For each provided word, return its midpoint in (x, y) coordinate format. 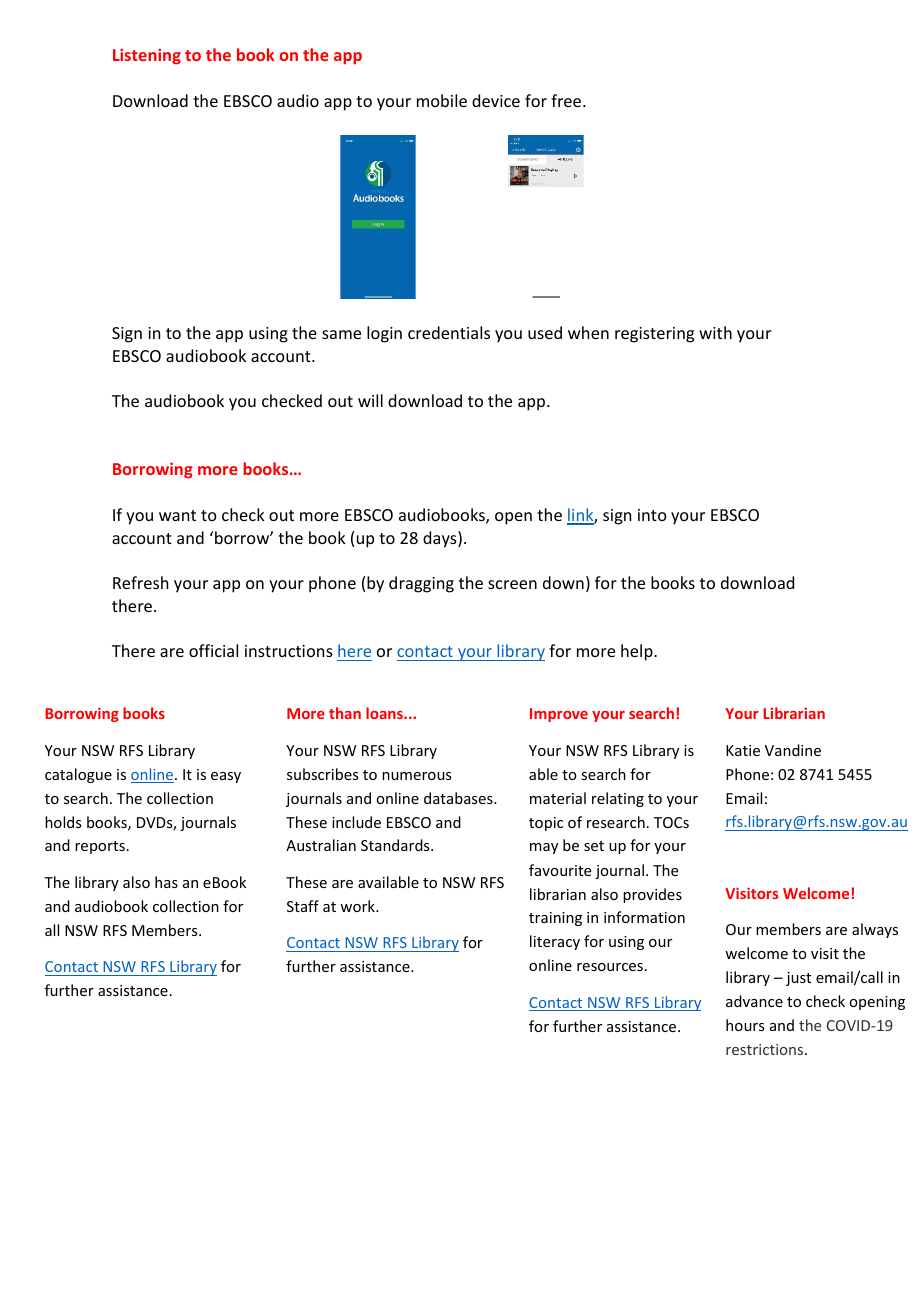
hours (745, 1025)
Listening (147, 56)
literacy (555, 942)
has (166, 882)
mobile (442, 100)
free (567, 100)
